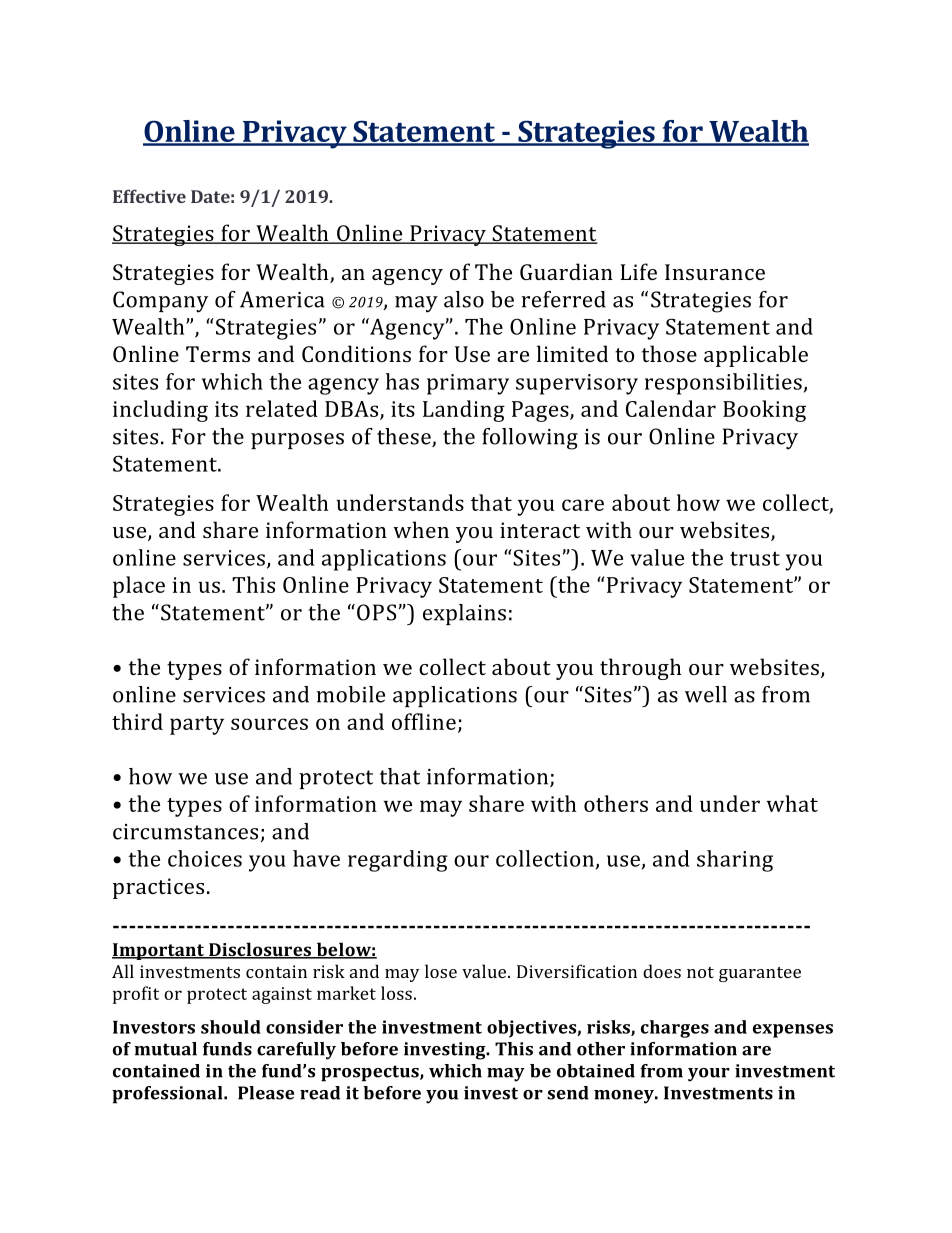 This screenshot has height=1233, width=952. Describe the element at coordinates (139, 587) in the screenshot. I see `place` at that location.
